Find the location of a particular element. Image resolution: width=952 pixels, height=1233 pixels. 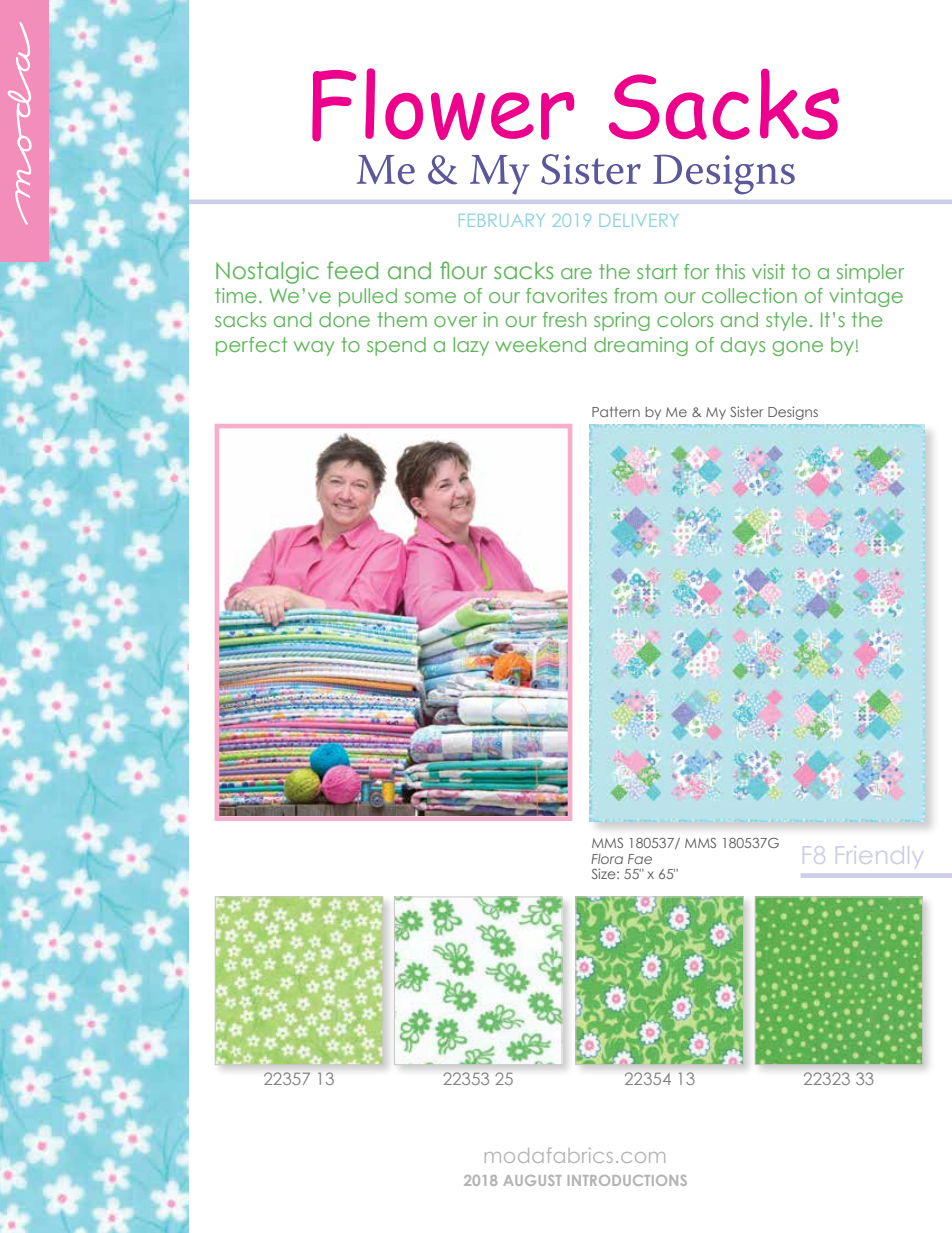

feed is located at coordinates (352, 270).
